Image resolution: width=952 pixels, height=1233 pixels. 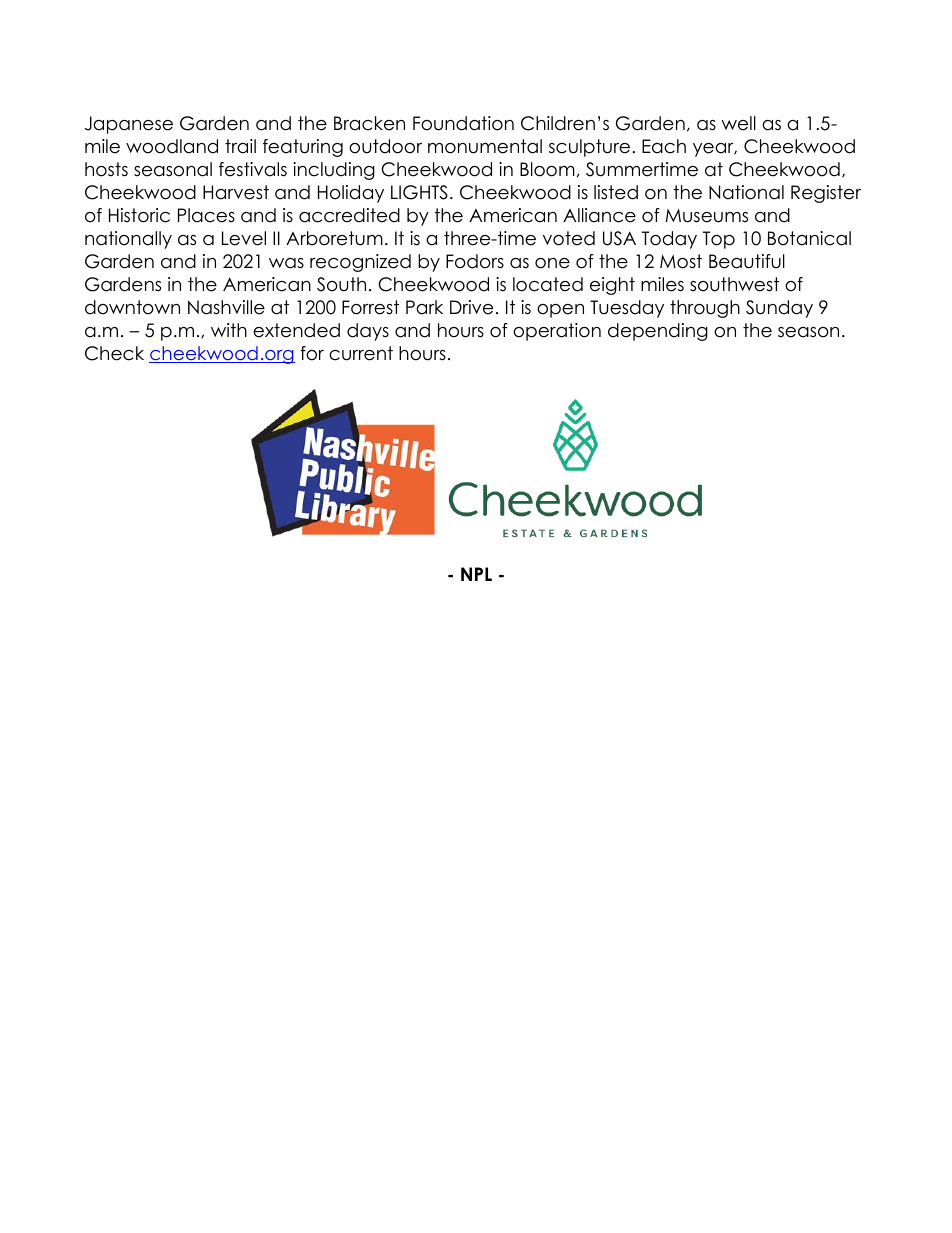 What do you see at coordinates (361, 353) in the image?
I see `current` at bounding box center [361, 353].
